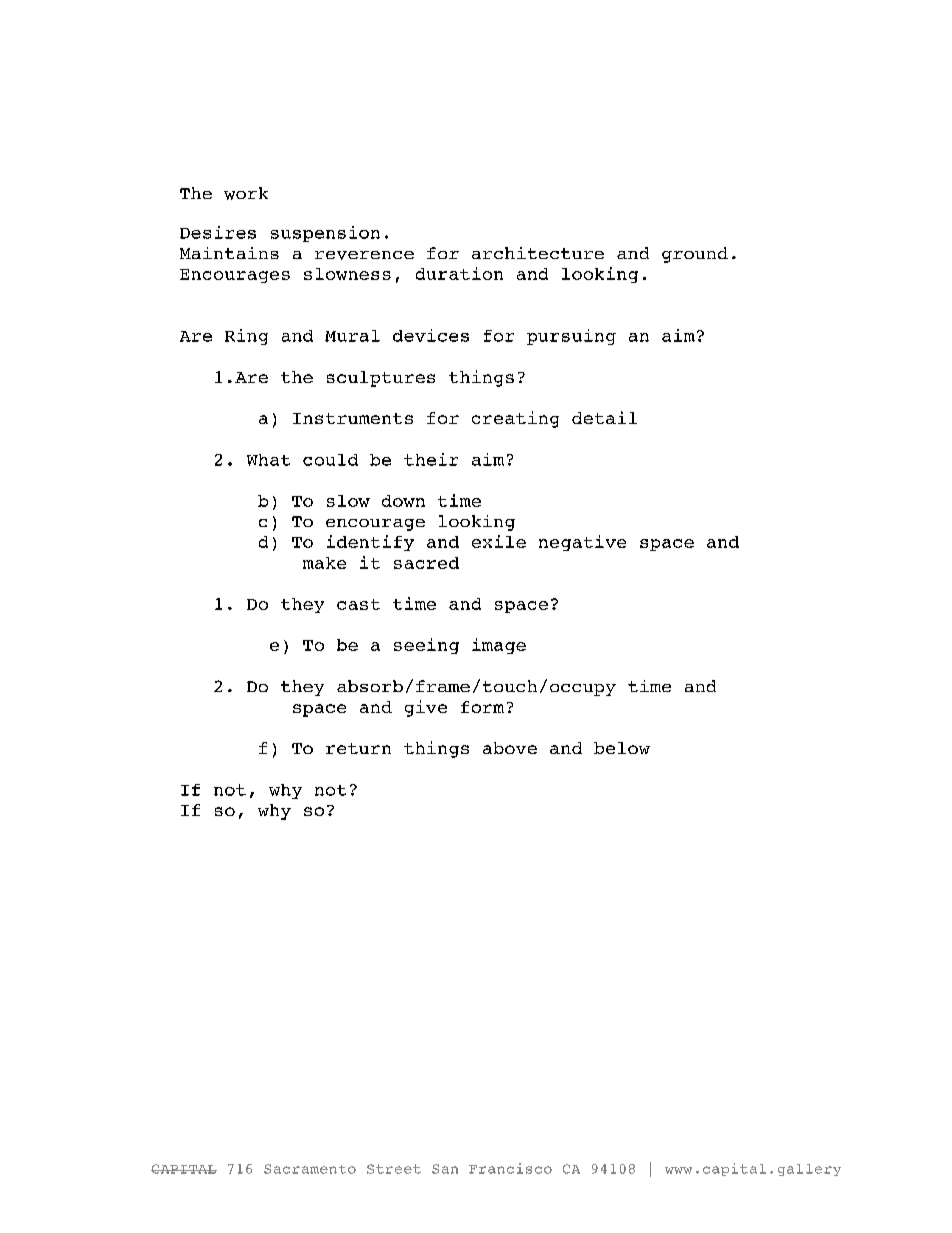  Describe the element at coordinates (622, 748) in the screenshot. I see `below` at that location.
